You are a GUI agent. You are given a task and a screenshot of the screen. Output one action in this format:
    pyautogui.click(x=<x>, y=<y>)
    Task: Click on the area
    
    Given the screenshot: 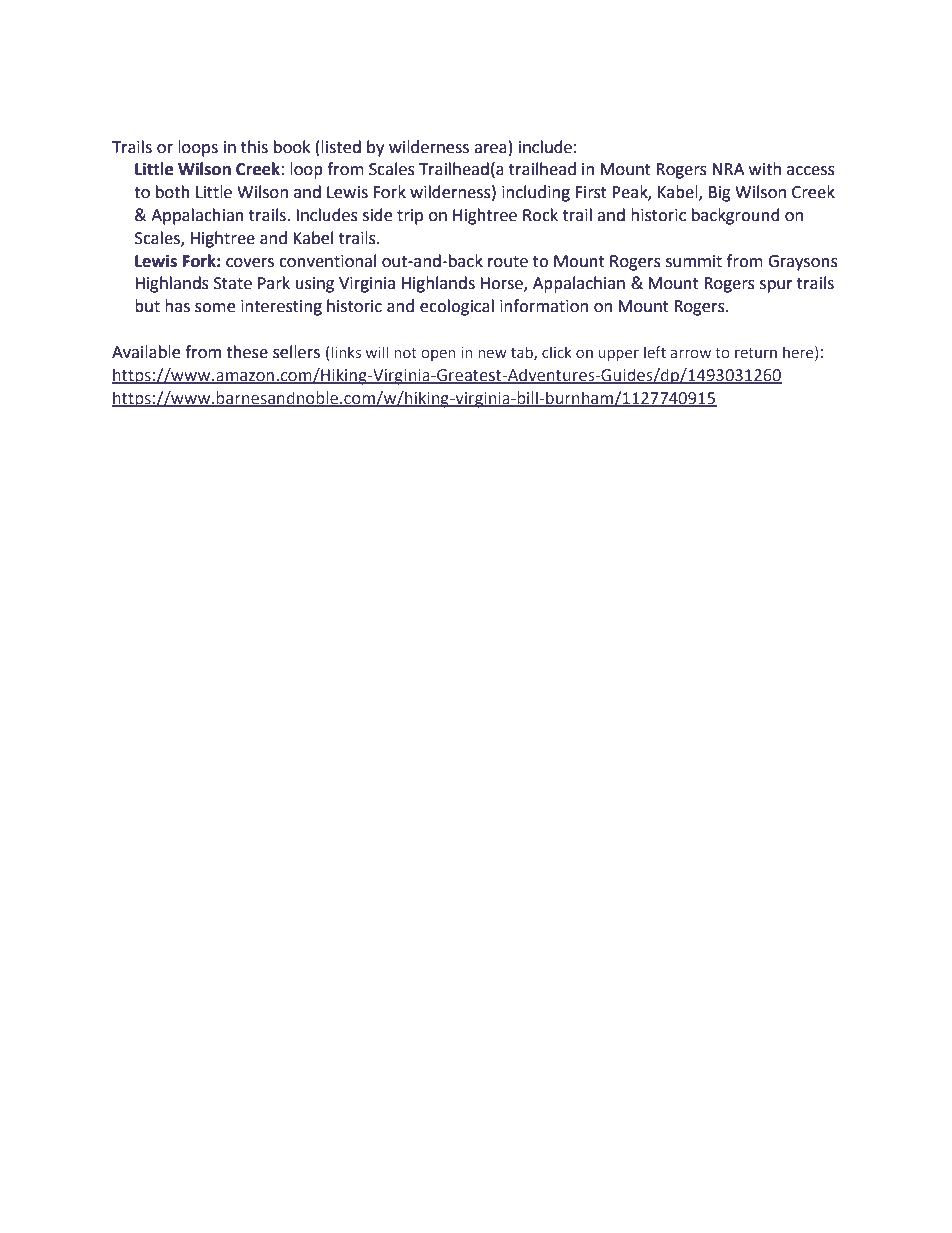 What is the action you would take?
    pyautogui.click(x=490, y=149)
